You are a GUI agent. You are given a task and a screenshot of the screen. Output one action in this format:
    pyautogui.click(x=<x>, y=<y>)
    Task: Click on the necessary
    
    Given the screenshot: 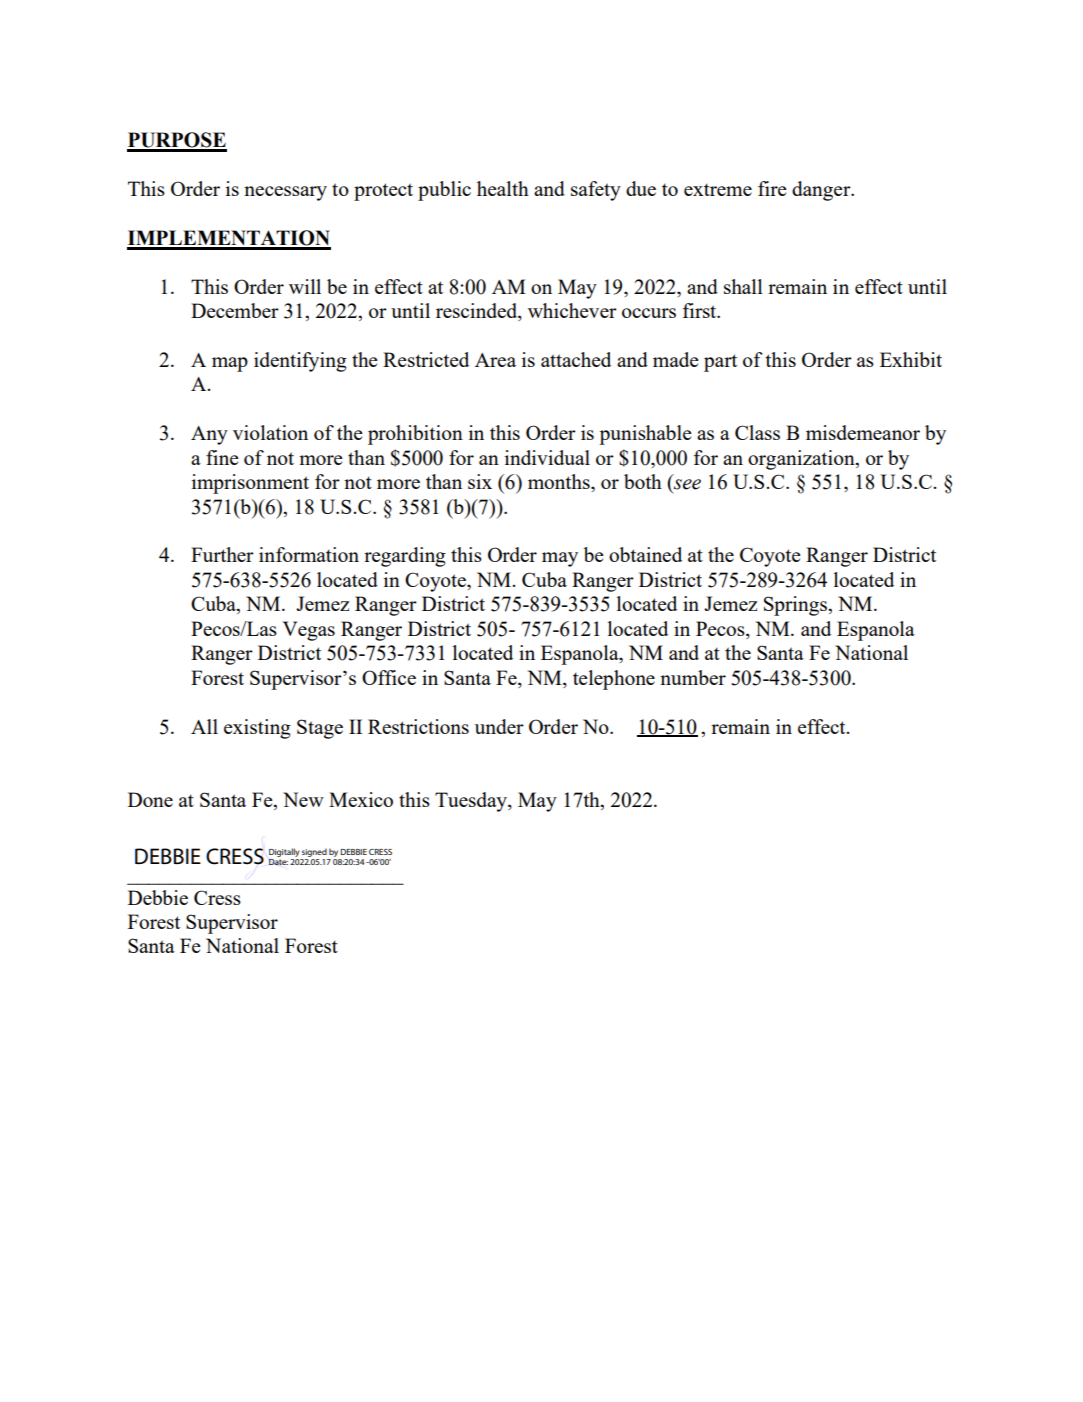 What is the action you would take?
    pyautogui.click(x=285, y=193)
